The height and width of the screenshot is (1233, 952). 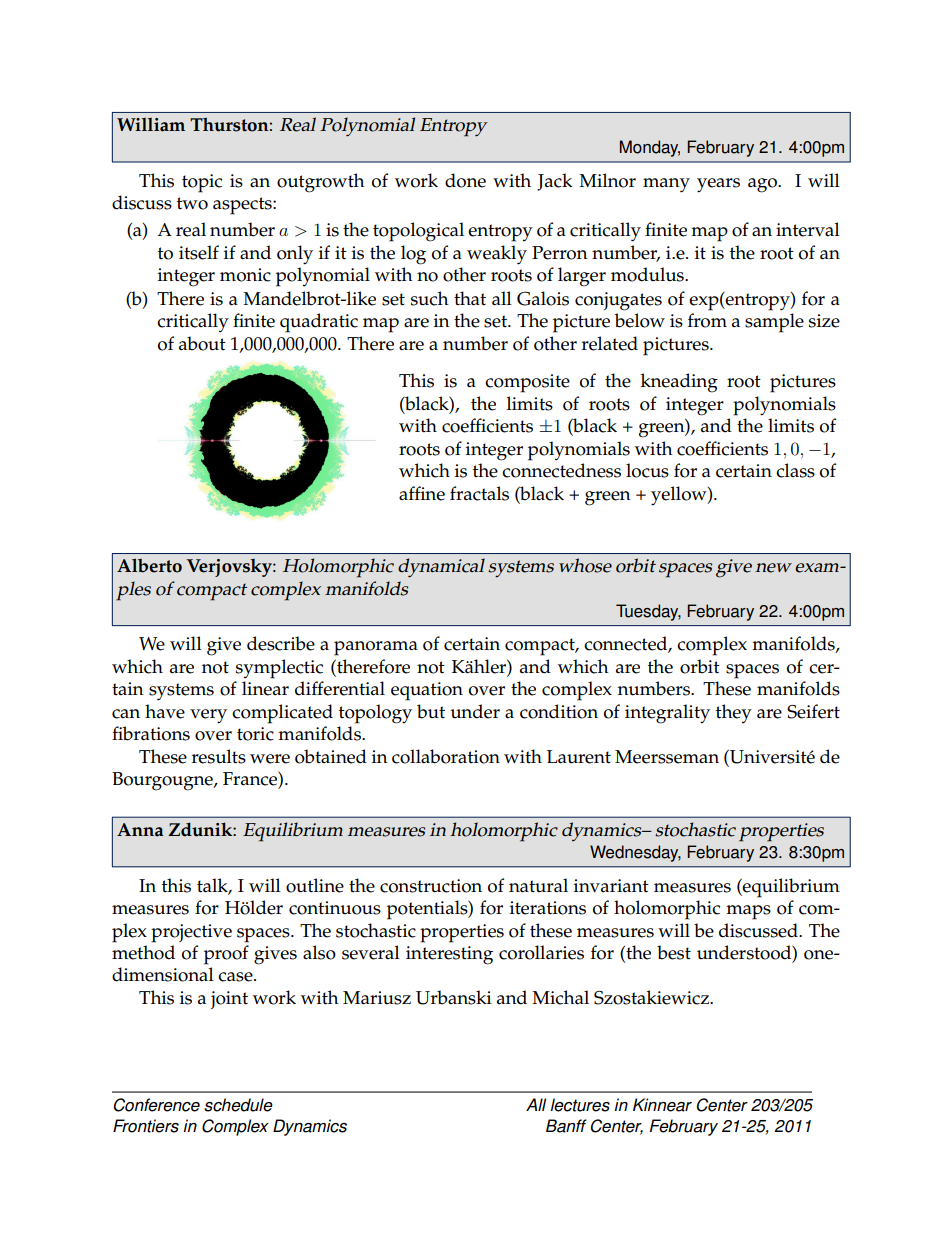 I want to click on done, so click(x=465, y=180).
